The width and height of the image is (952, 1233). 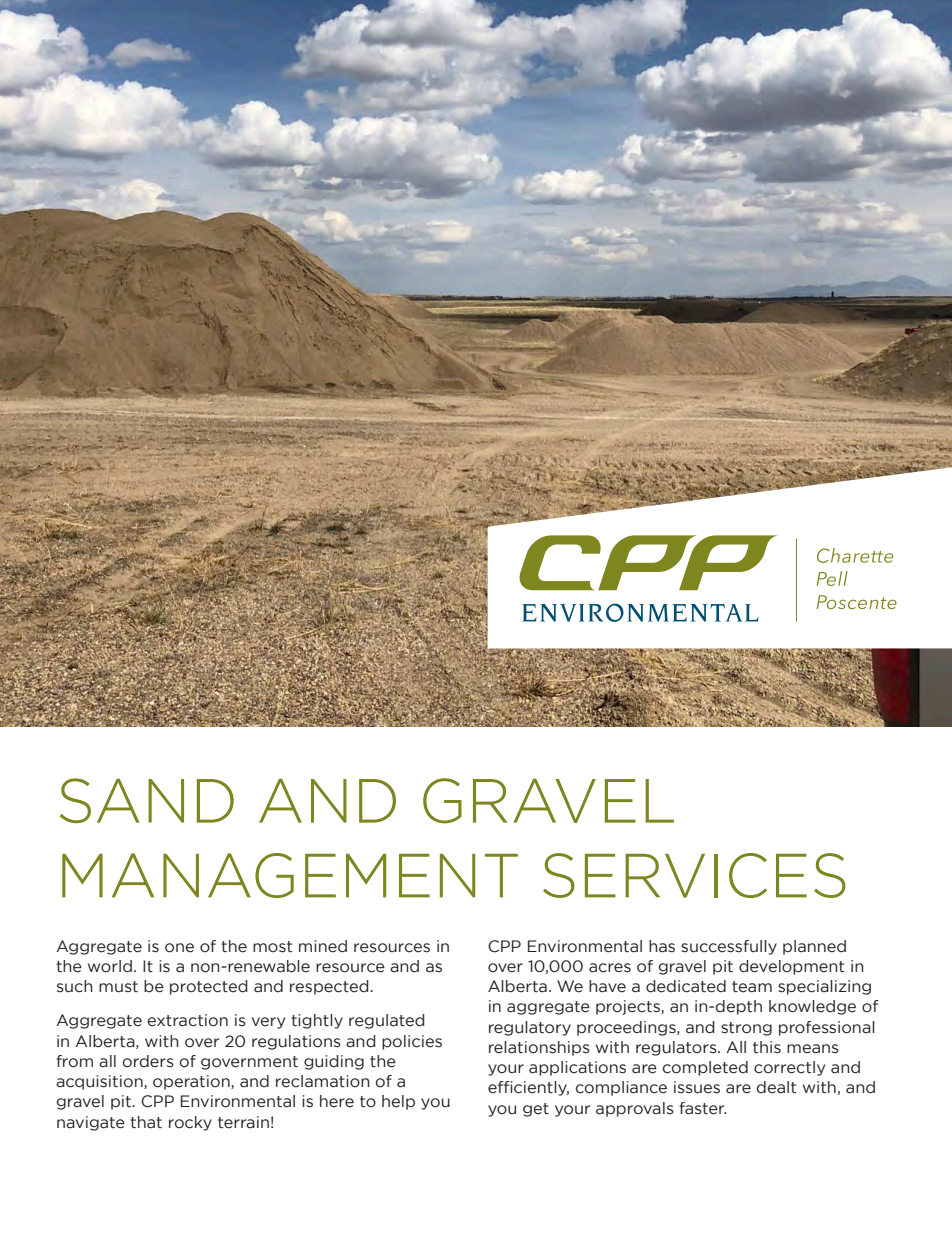 What do you see at coordinates (146, 1122) in the image?
I see `that` at bounding box center [146, 1122].
